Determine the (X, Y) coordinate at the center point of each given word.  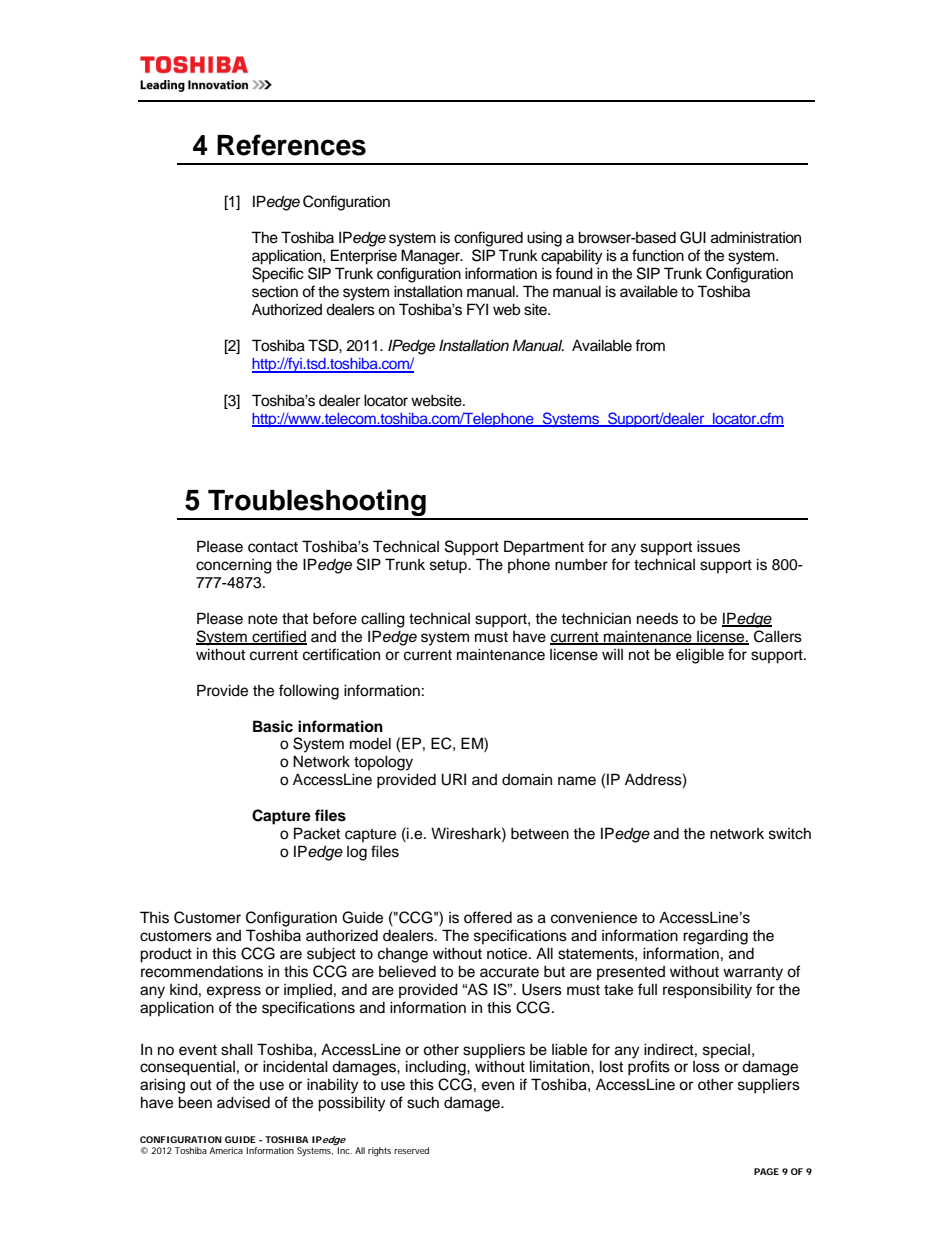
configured (488, 239)
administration (756, 237)
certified (278, 637)
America (226, 1150)
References (291, 145)
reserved (411, 1150)
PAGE (766, 1171)
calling (383, 620)
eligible (700, 656)
